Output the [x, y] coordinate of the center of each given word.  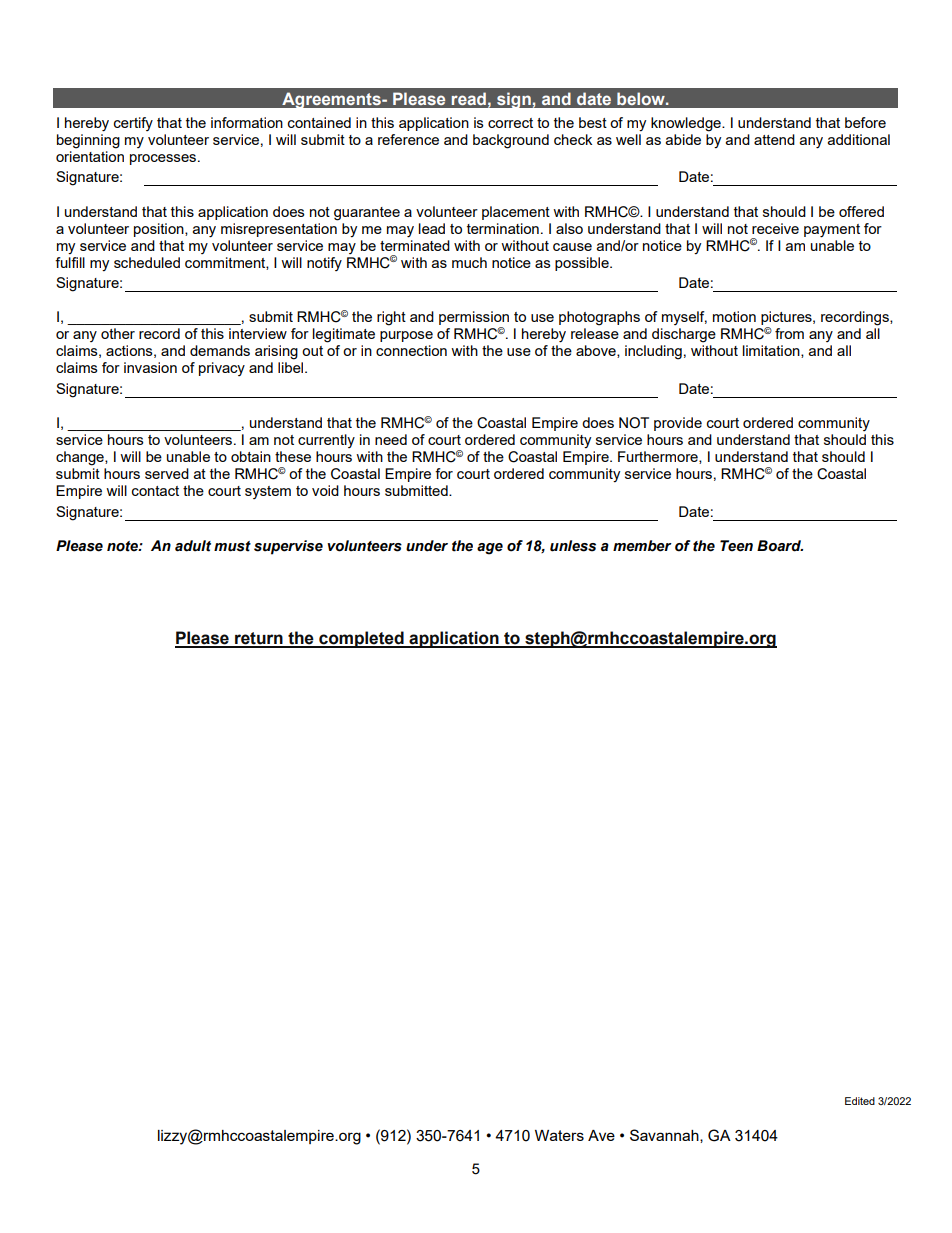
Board [780, 546]
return [259, 639]
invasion [150, 367]
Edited [860, 1101]
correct [510, 123]
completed [361, 639]
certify [133, 124]
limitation [772, 351]
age [490, 549]
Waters [559, 1135]
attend [774, 139]
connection [411, 350]
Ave [601, 1135]
